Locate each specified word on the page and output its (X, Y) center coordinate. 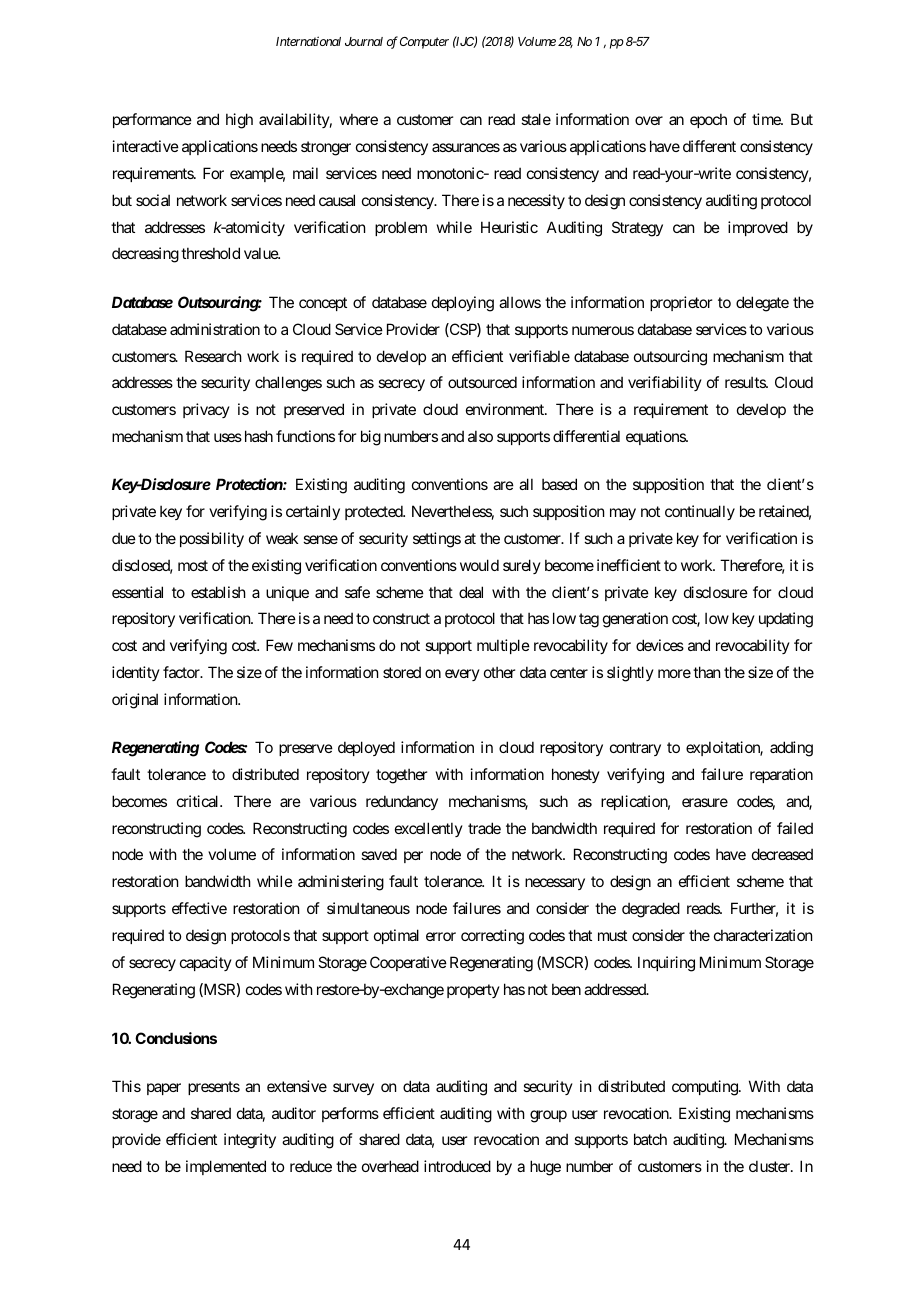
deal (471, 592)
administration (215, 329)
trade (484, 828)
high (239, 121)
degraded (651, 910)
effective (199, 908)
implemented (226, 1167)
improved (758, 228)
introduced (457, 1166)
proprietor (681, 303)
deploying (463, 304)
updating (786, 620)
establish (218, 592)
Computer (424, 43)
